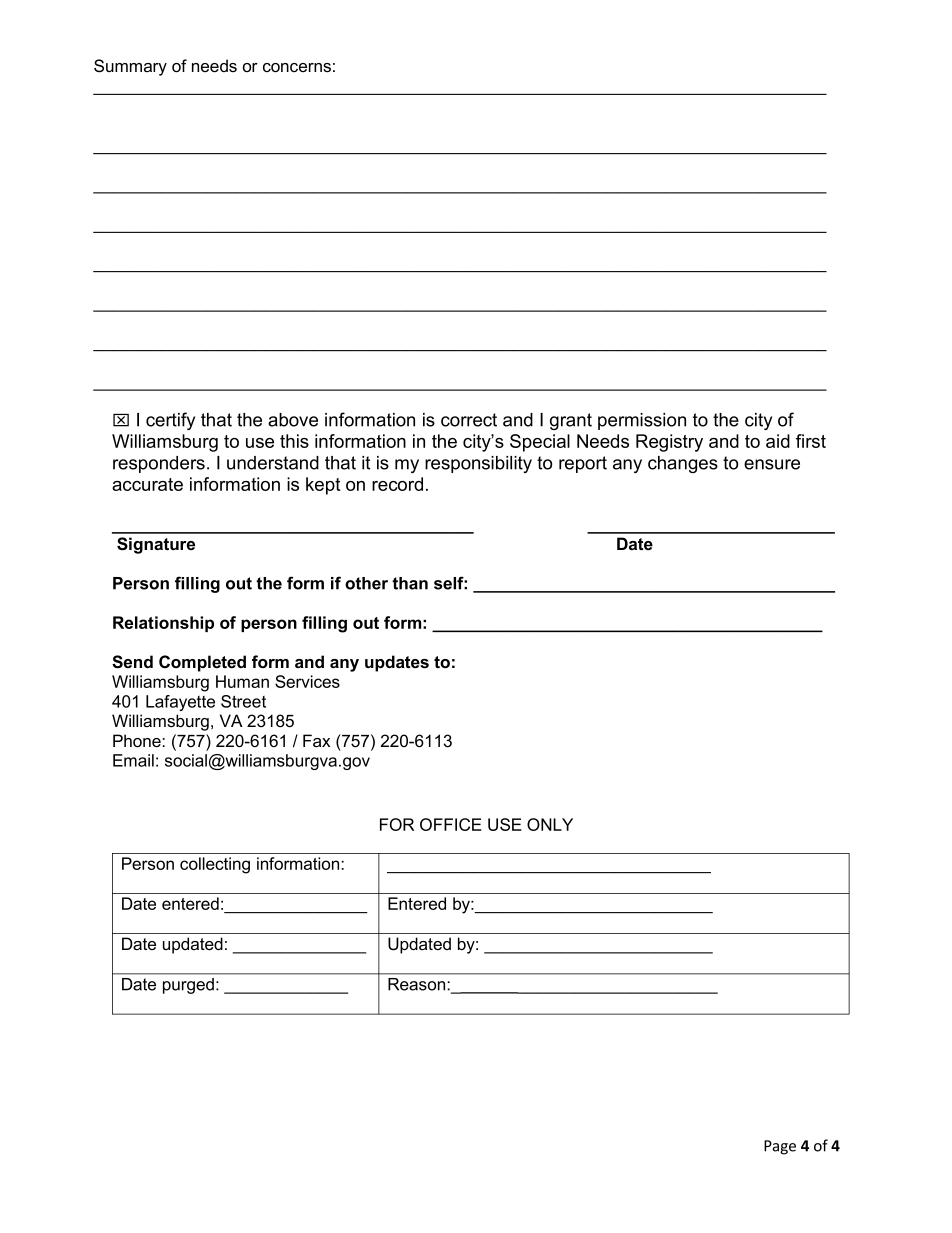 This image has width=952, height=1233. I want to click on Page, so click(780, 1147).
